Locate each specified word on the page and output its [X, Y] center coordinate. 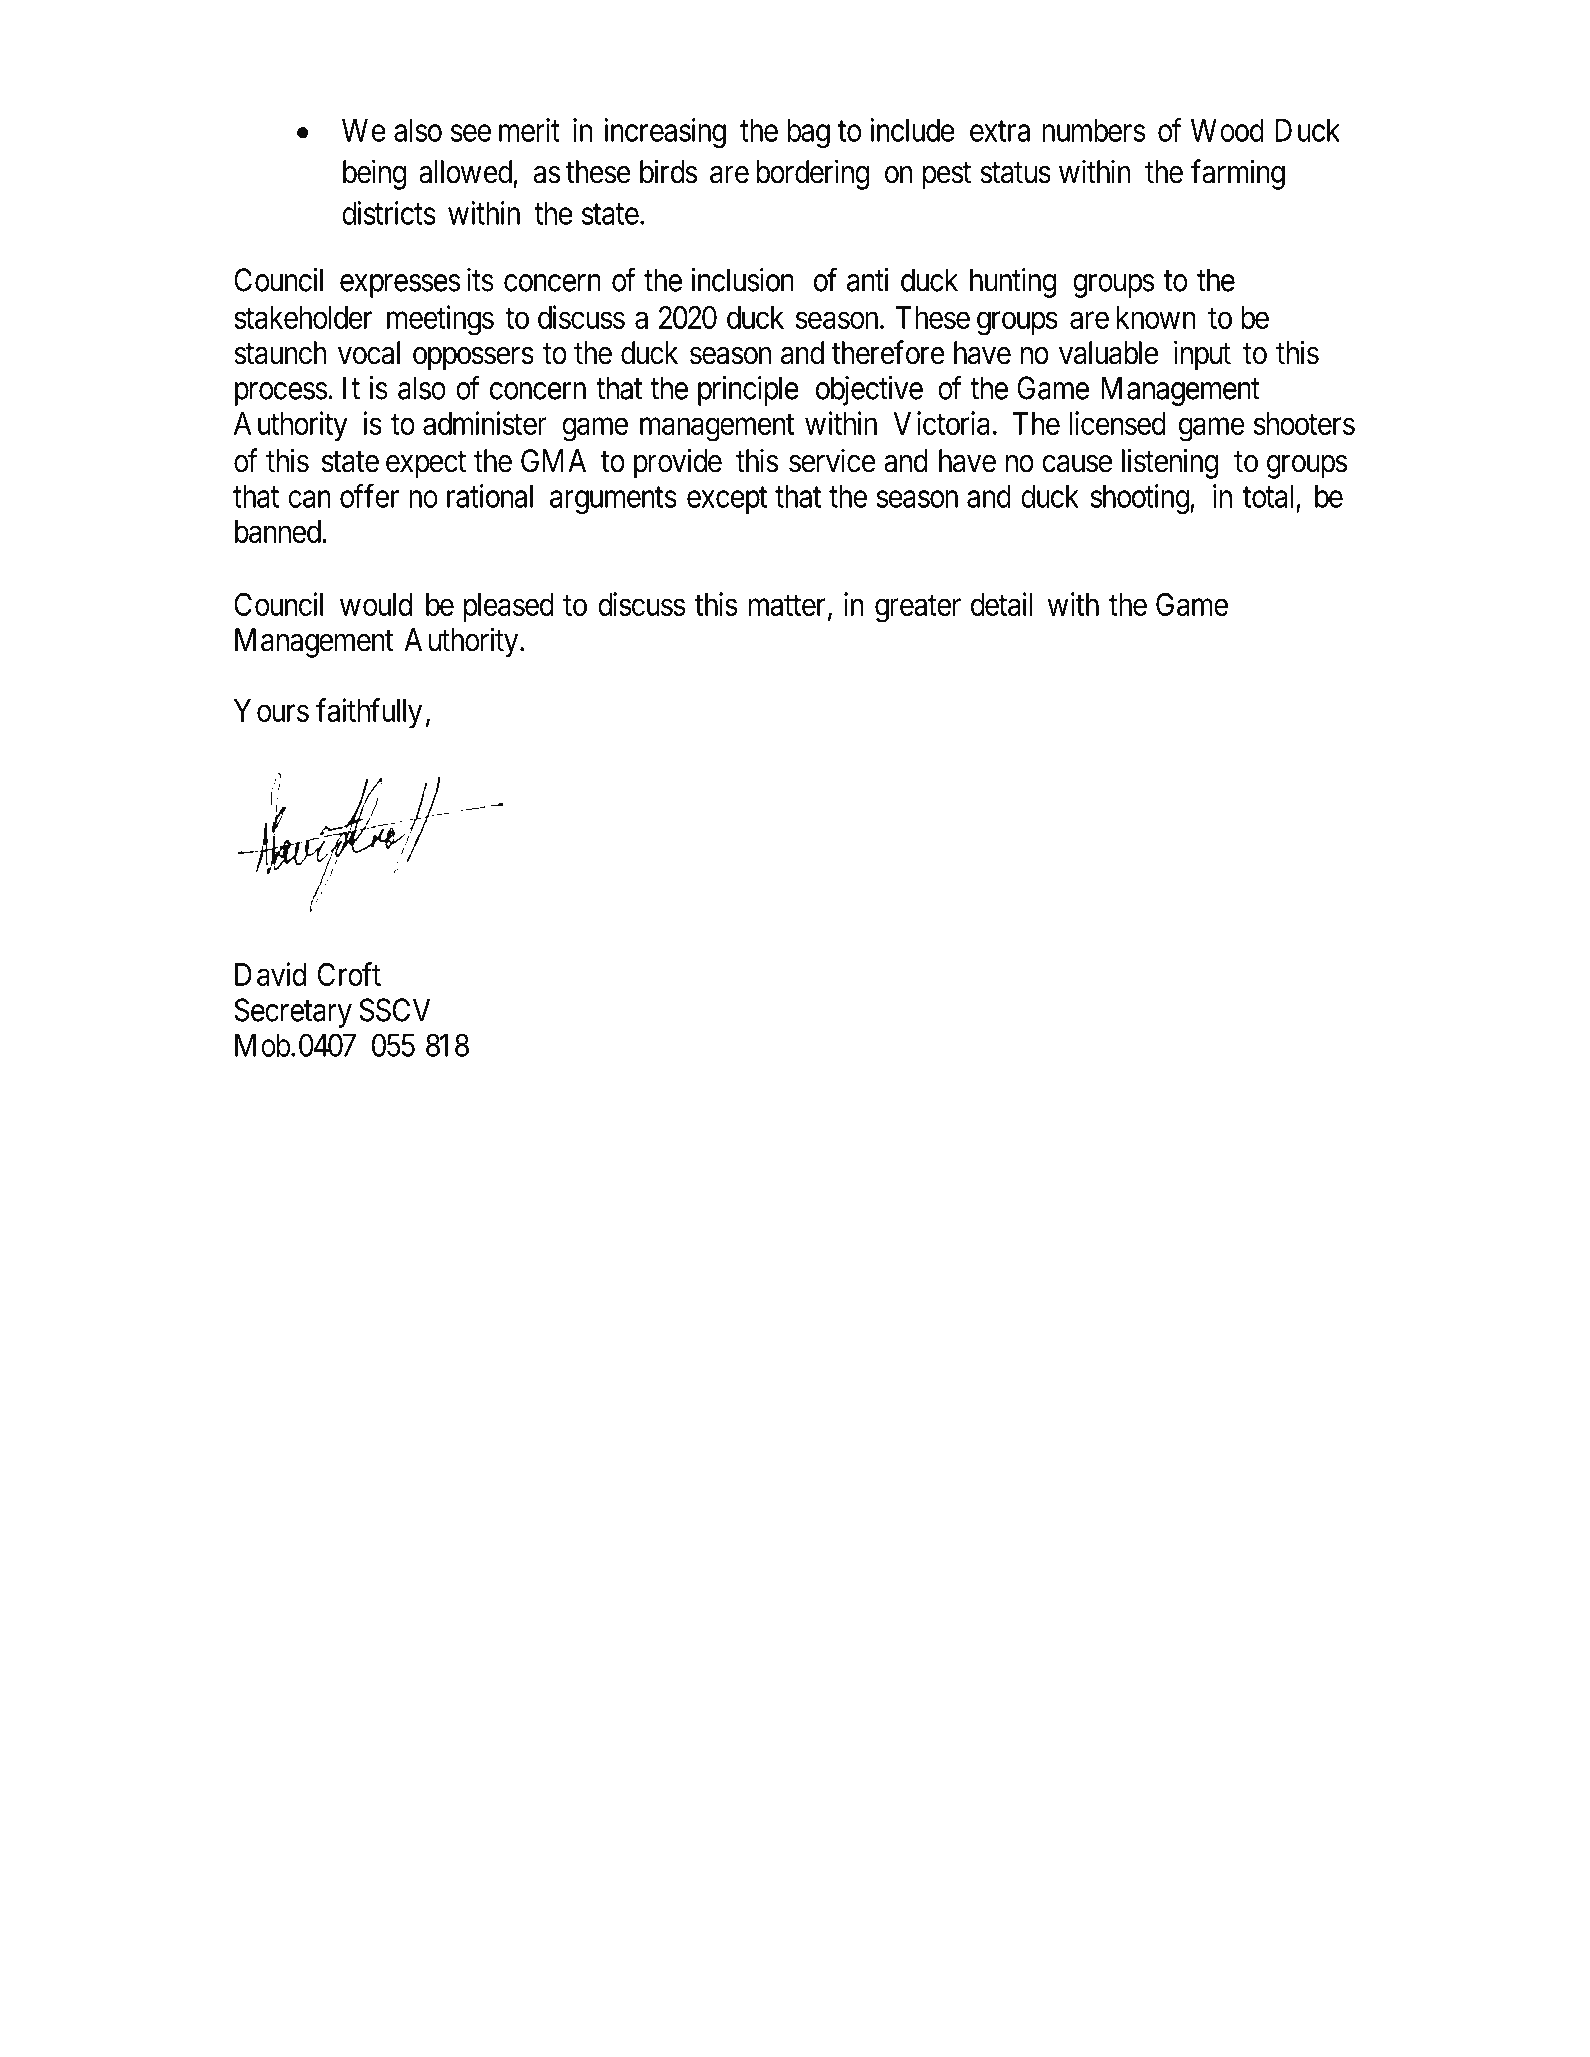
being [374, 174]
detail [1001, 604]
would [376, 604]
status [1015, 173]
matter [787, 605]
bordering [812, 174]
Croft [349, 974]
